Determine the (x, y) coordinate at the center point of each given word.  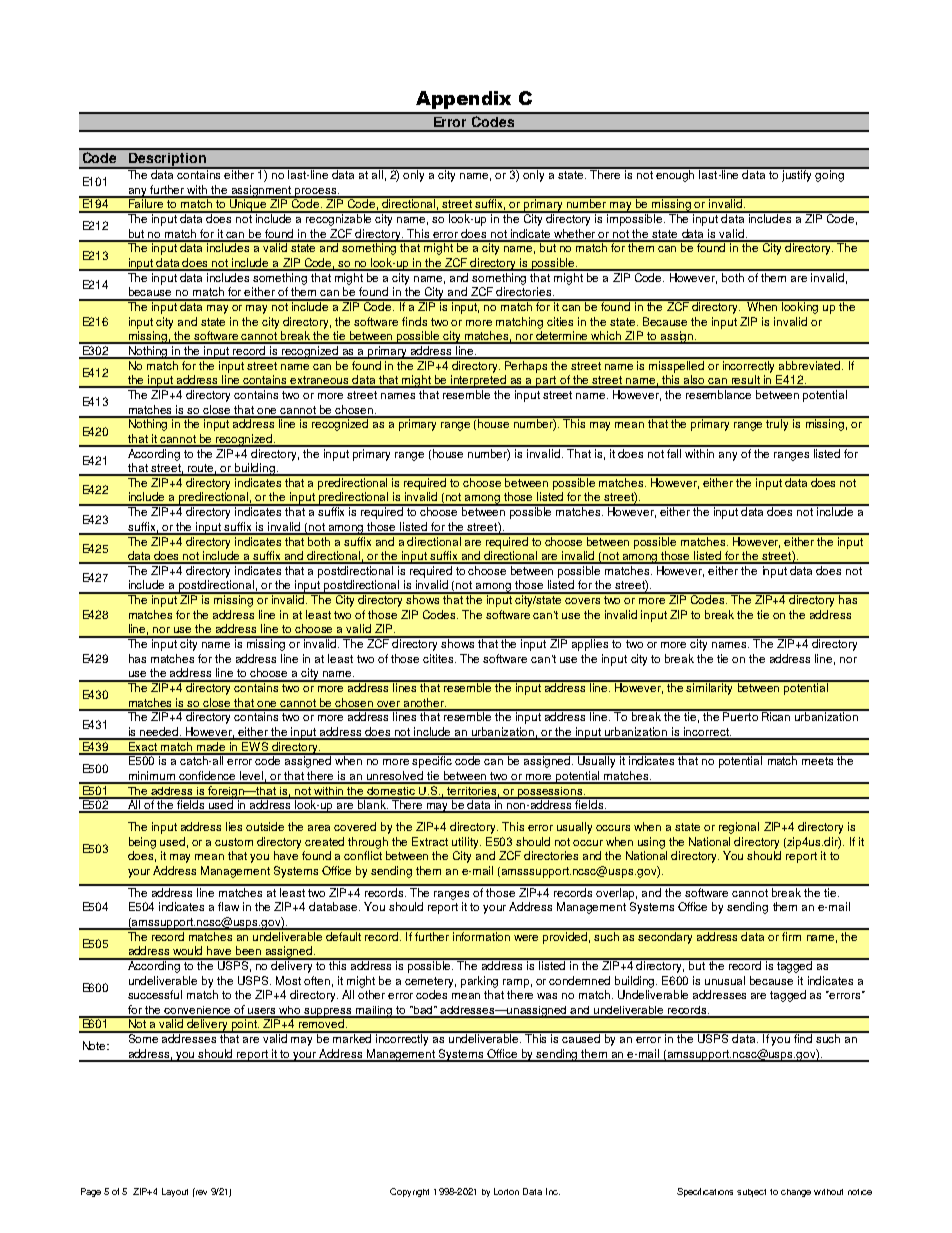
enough (676, 175)
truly (778, 424)
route (201, 469)
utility (466, 843)
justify (797, 175)
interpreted (479, 381)
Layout (175, 1192)
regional (739, 828)
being (142, 843)
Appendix (463, 100)
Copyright (409, 1192)
